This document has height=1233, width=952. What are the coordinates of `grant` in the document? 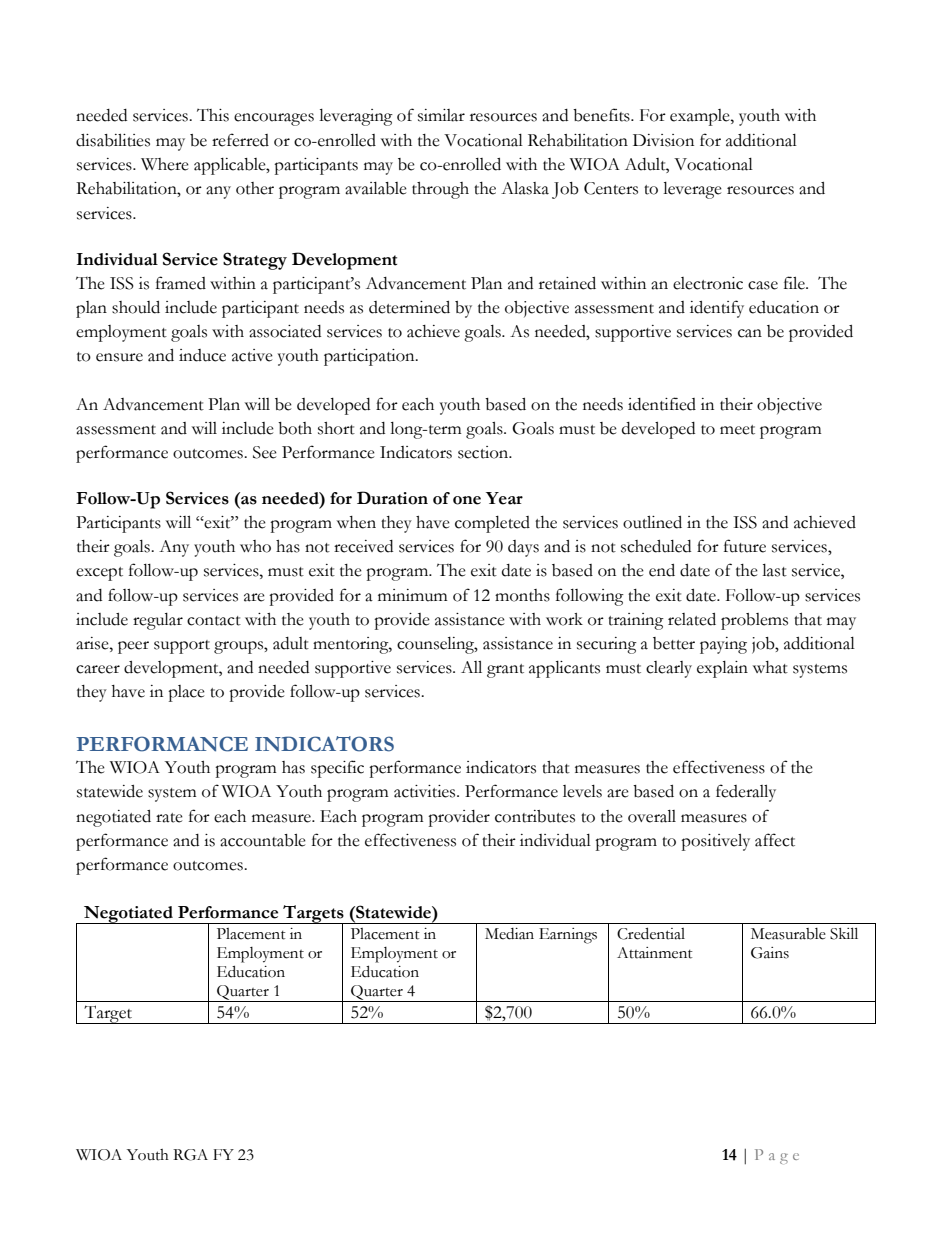 It's located at (505, 671).
